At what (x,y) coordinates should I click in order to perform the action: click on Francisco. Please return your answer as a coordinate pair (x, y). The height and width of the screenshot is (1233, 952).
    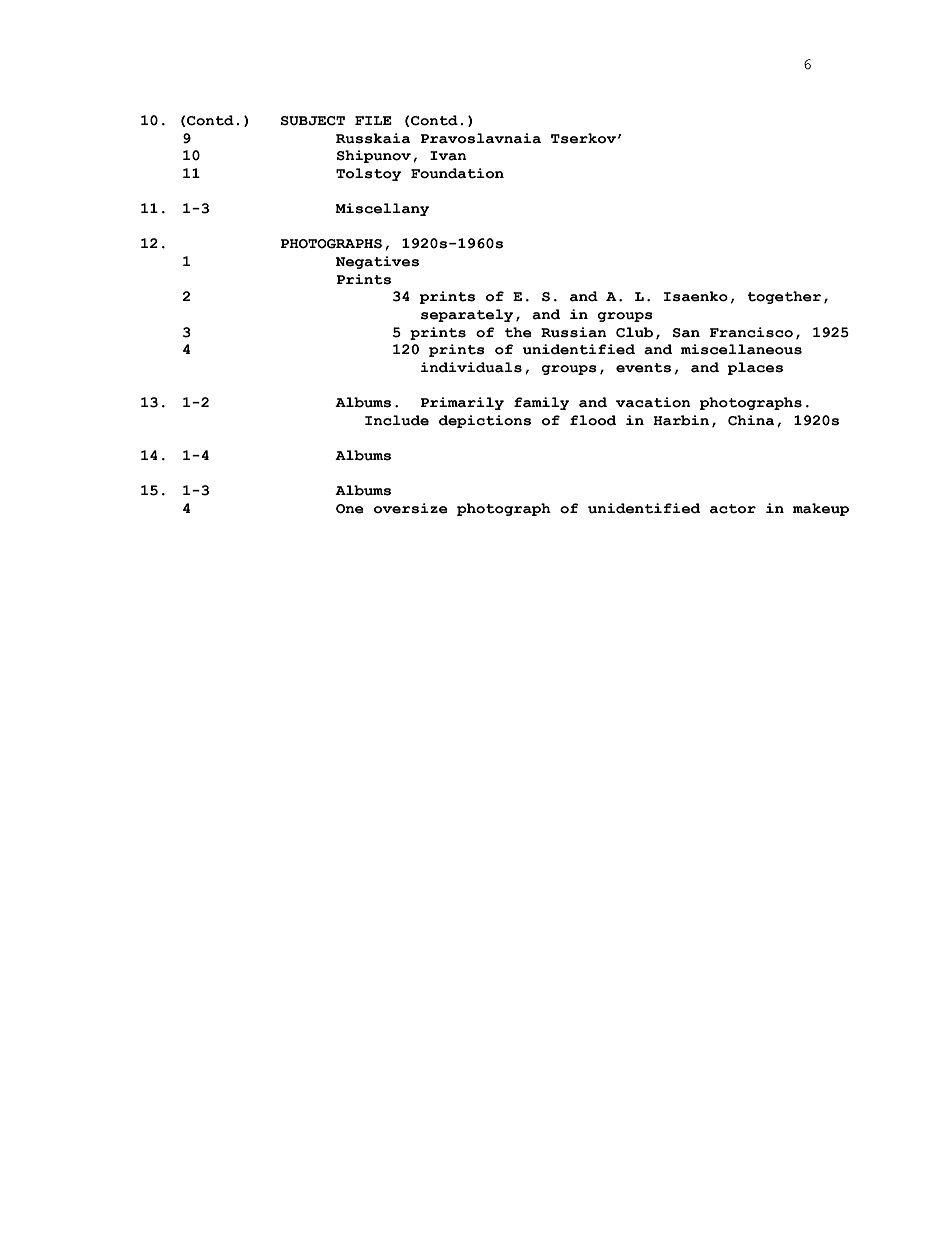
    Looking at the image, I should click on (751, 332).
